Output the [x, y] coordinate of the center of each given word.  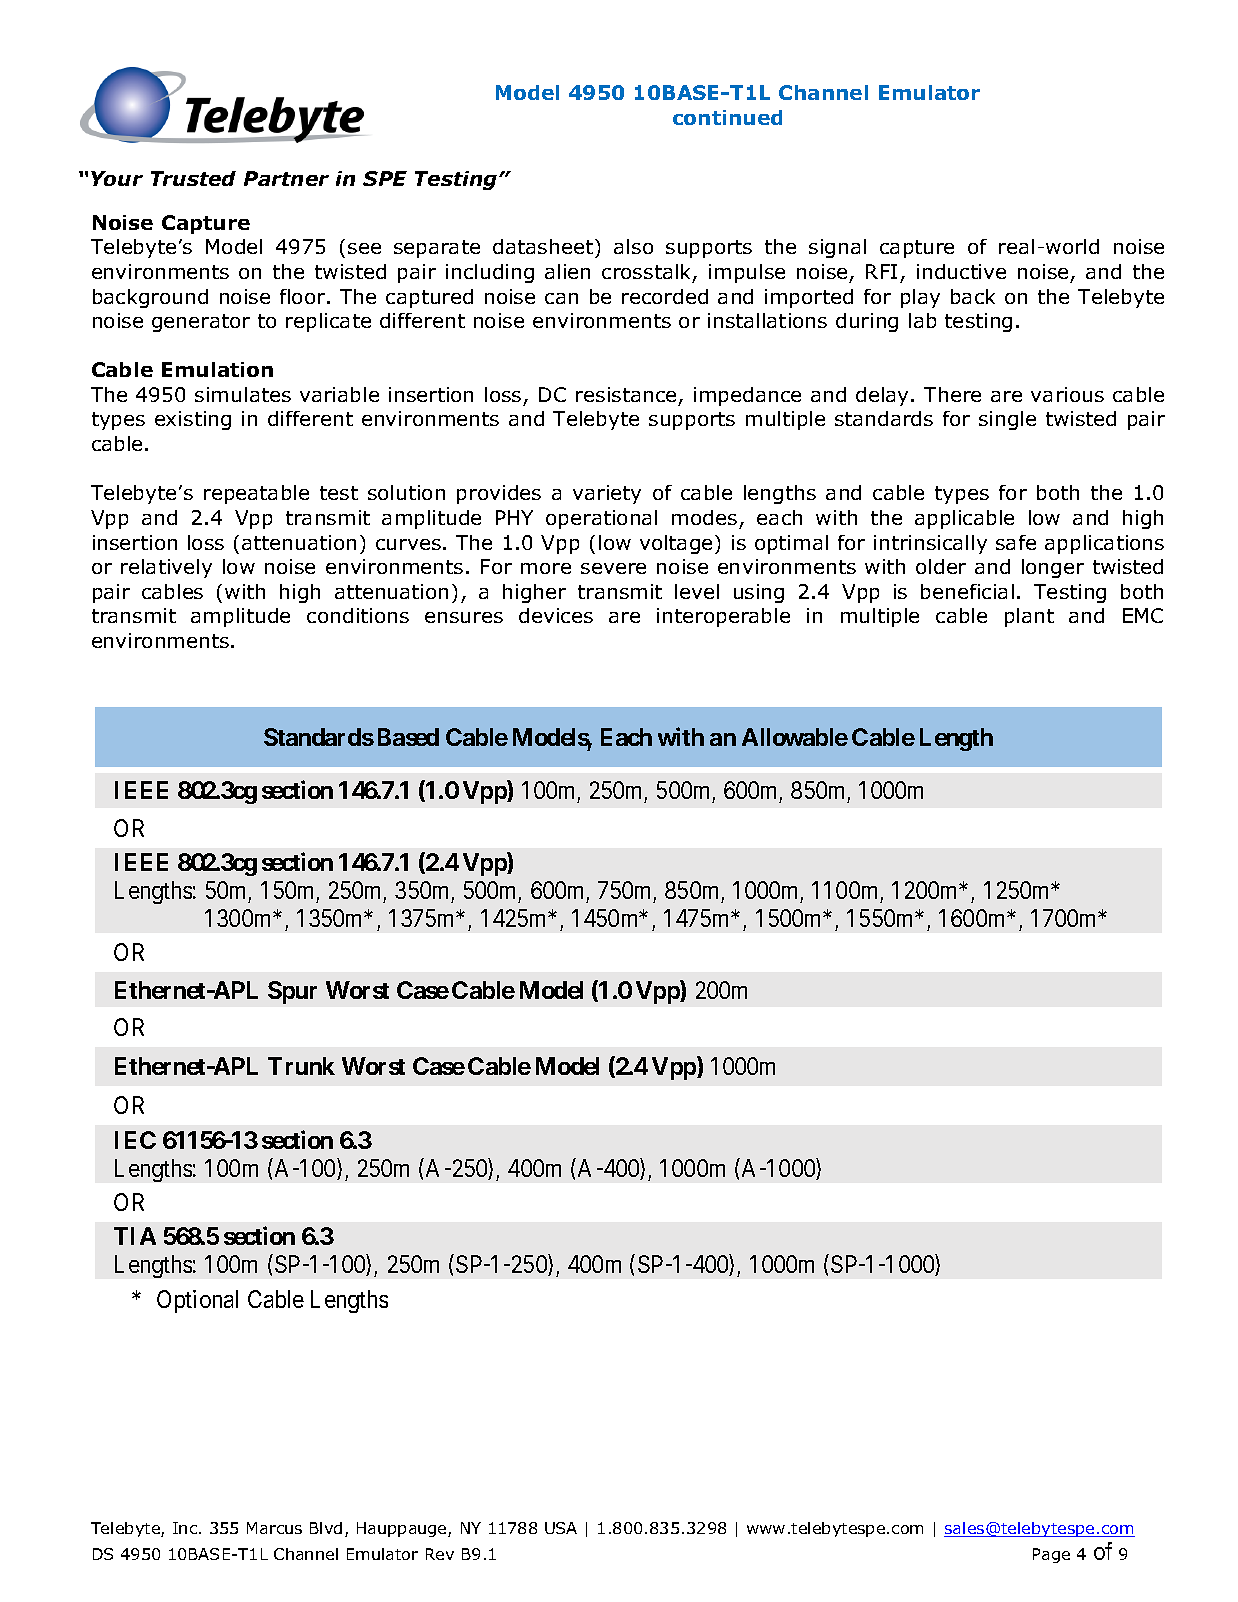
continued [727, 117]
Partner [286, 178]
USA [561, 1528]
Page [1051, 1555]
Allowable [795, 737]
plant [1029, 617]
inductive [961, 271]
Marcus [274, 1528]
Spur [292, 992]
